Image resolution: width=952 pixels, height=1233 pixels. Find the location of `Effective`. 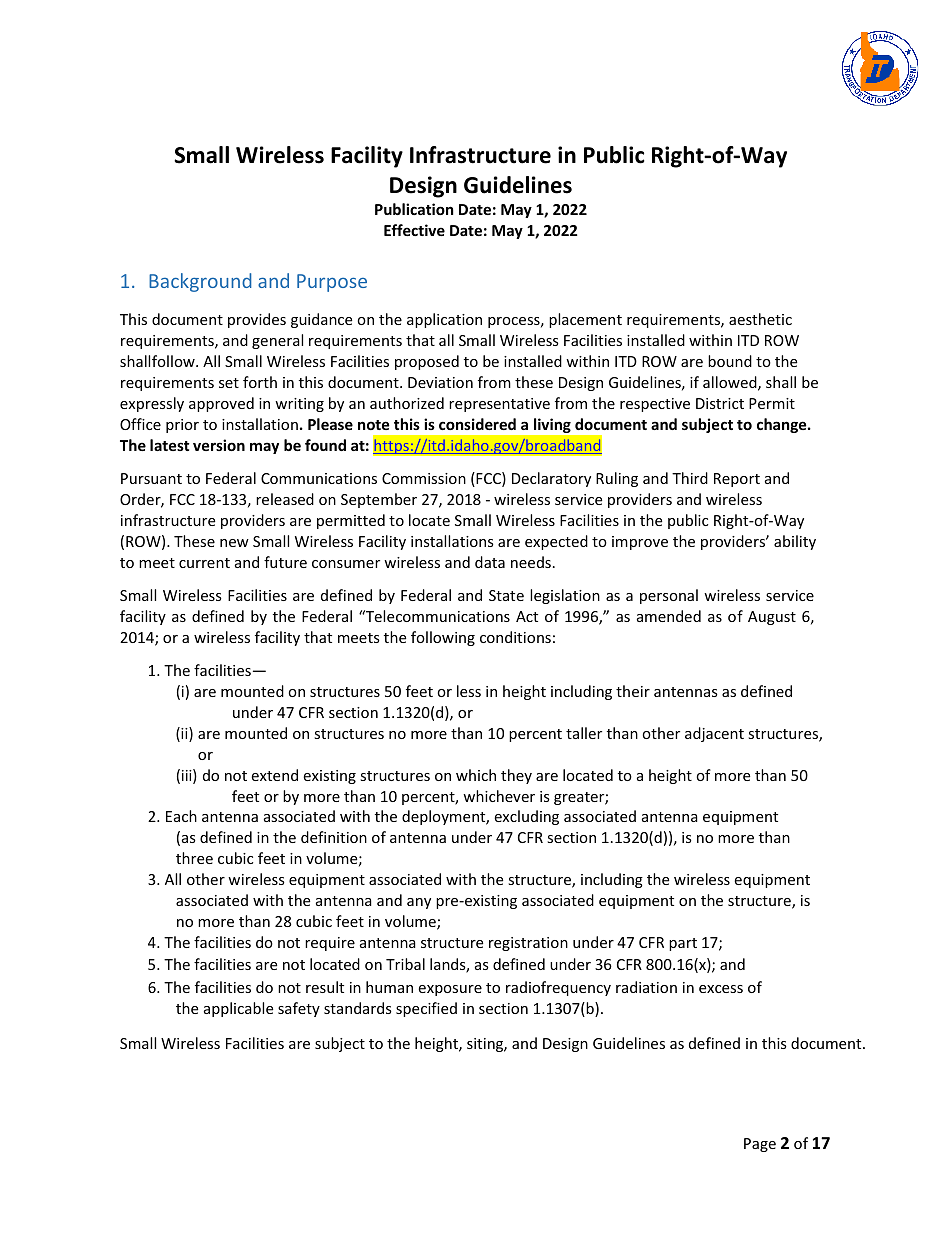

Effective is located at coordinates (414, 230).
